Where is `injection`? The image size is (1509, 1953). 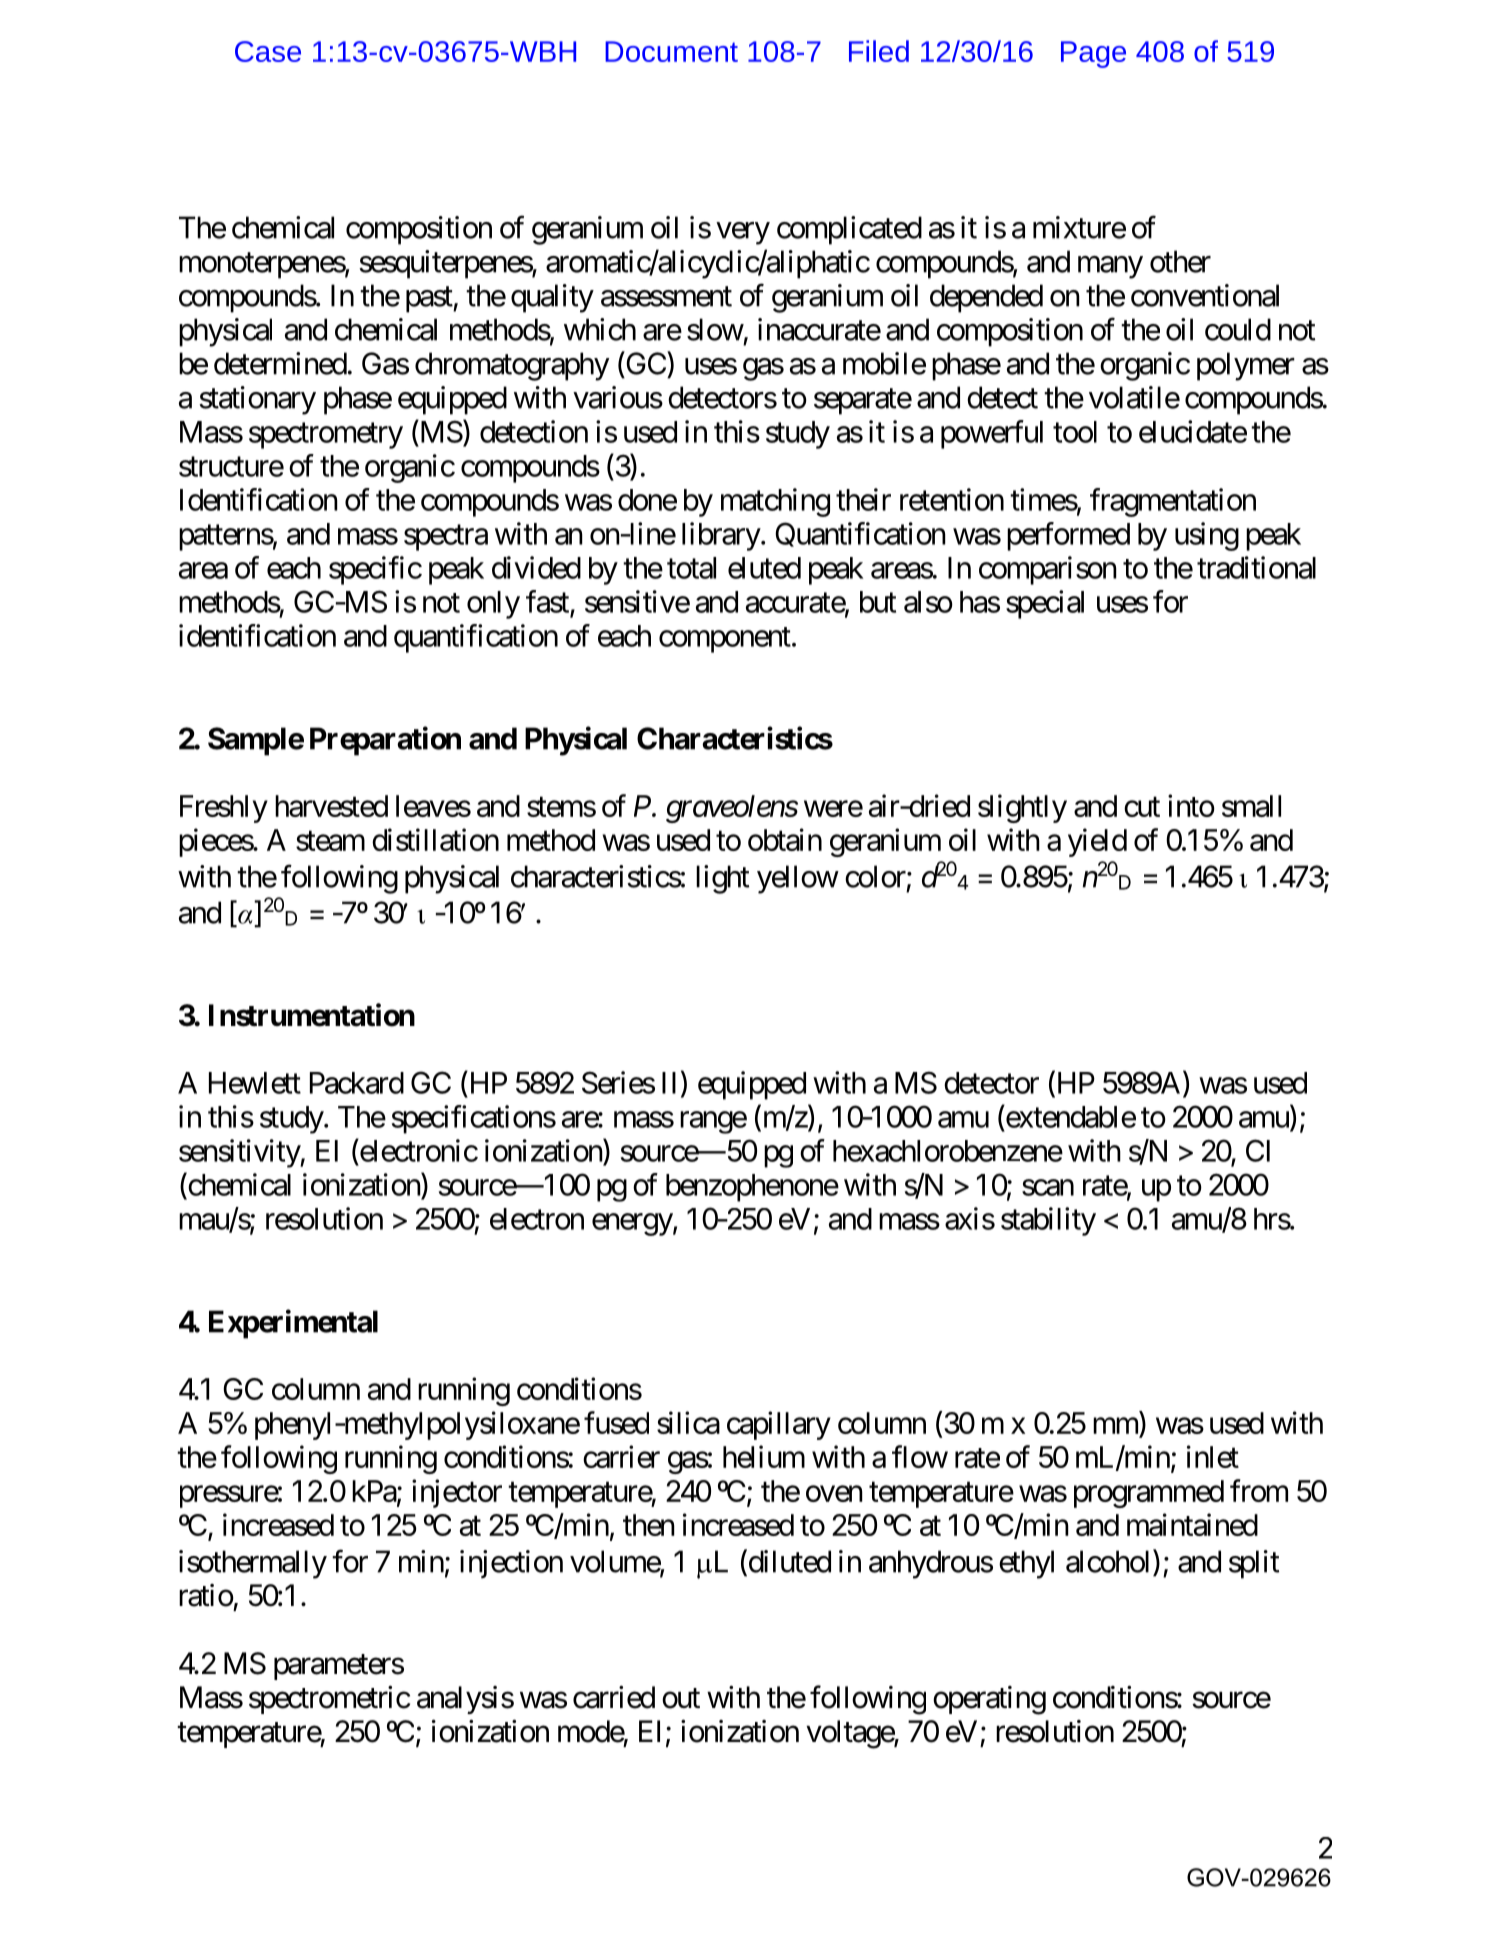 injection is located at coordinates (511, 1564).
